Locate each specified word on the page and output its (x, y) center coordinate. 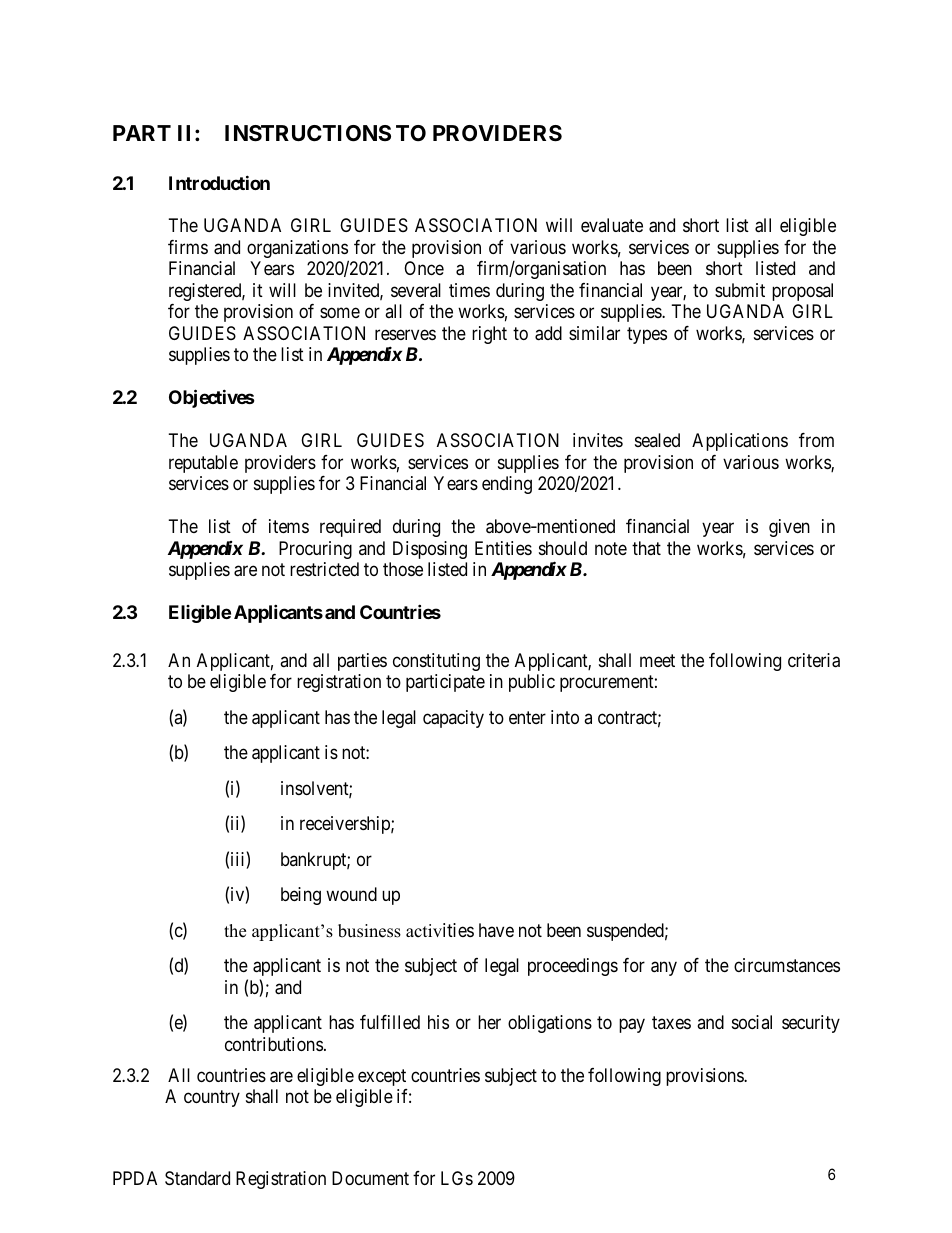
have (496, 930)
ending (507, 485)
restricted (324, 569)
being (301, 896)
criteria (814, 660)
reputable (203, 464)
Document (370, 1178)
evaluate (612, 225)
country (212, 1098)
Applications (740, 442)
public (532, 683)
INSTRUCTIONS (308, 133)
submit (740, 290)
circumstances (787, 965)
